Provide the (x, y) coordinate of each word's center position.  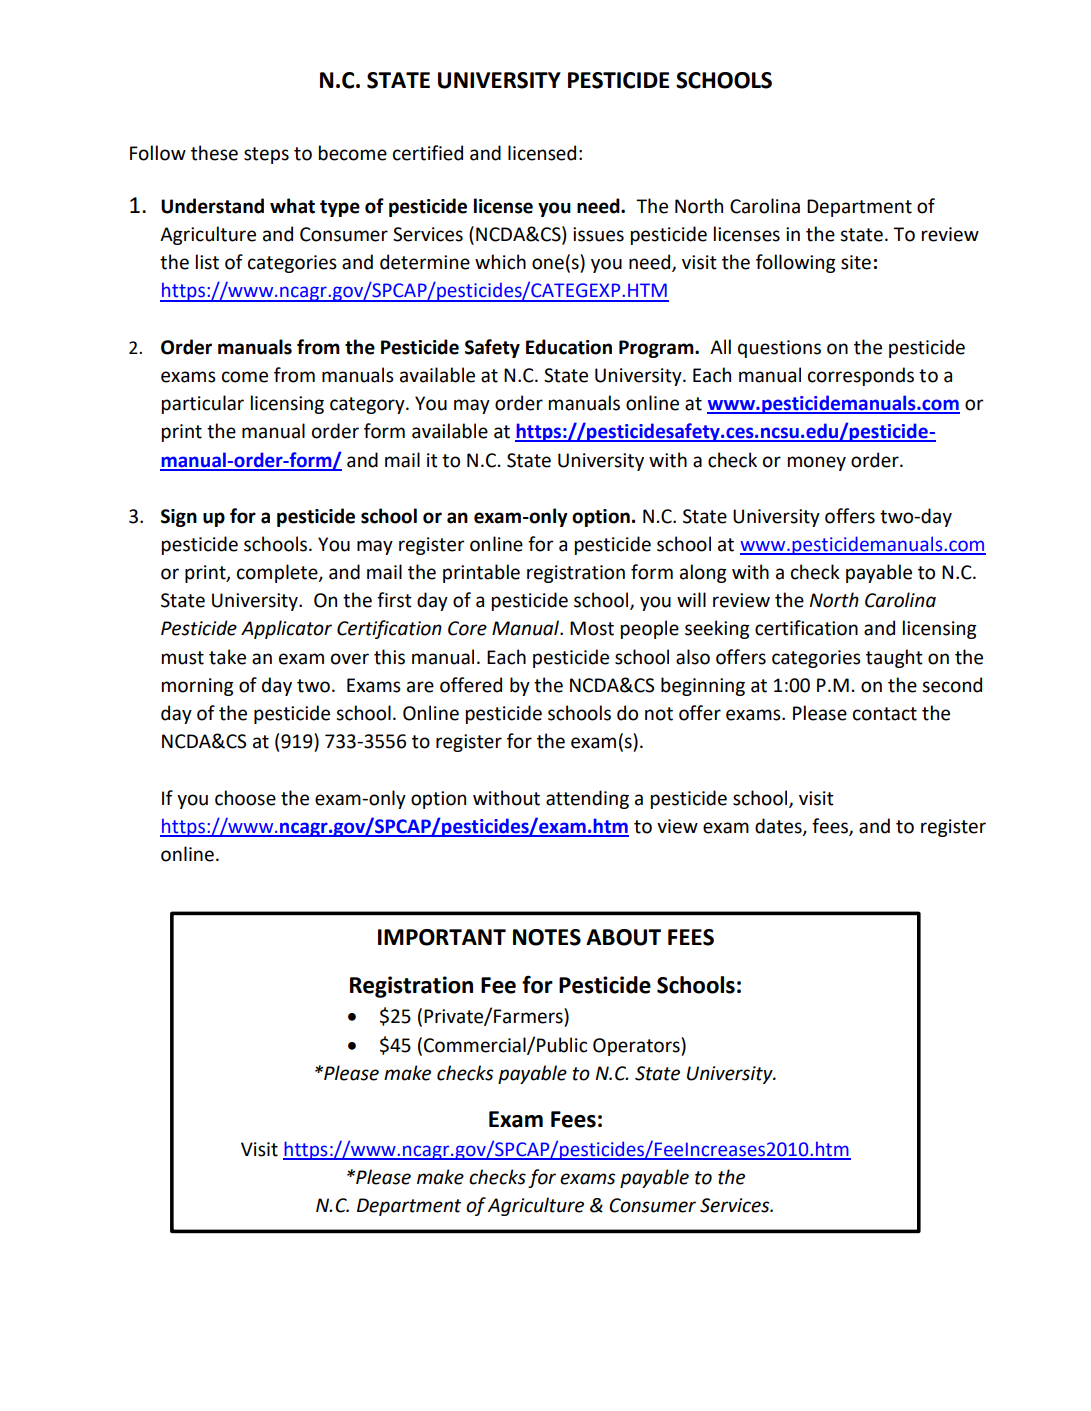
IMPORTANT (442, 937)
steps (266, 155)
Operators (637, 1046)
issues (598, 234)
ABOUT (623, 937)
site (856, 262)
